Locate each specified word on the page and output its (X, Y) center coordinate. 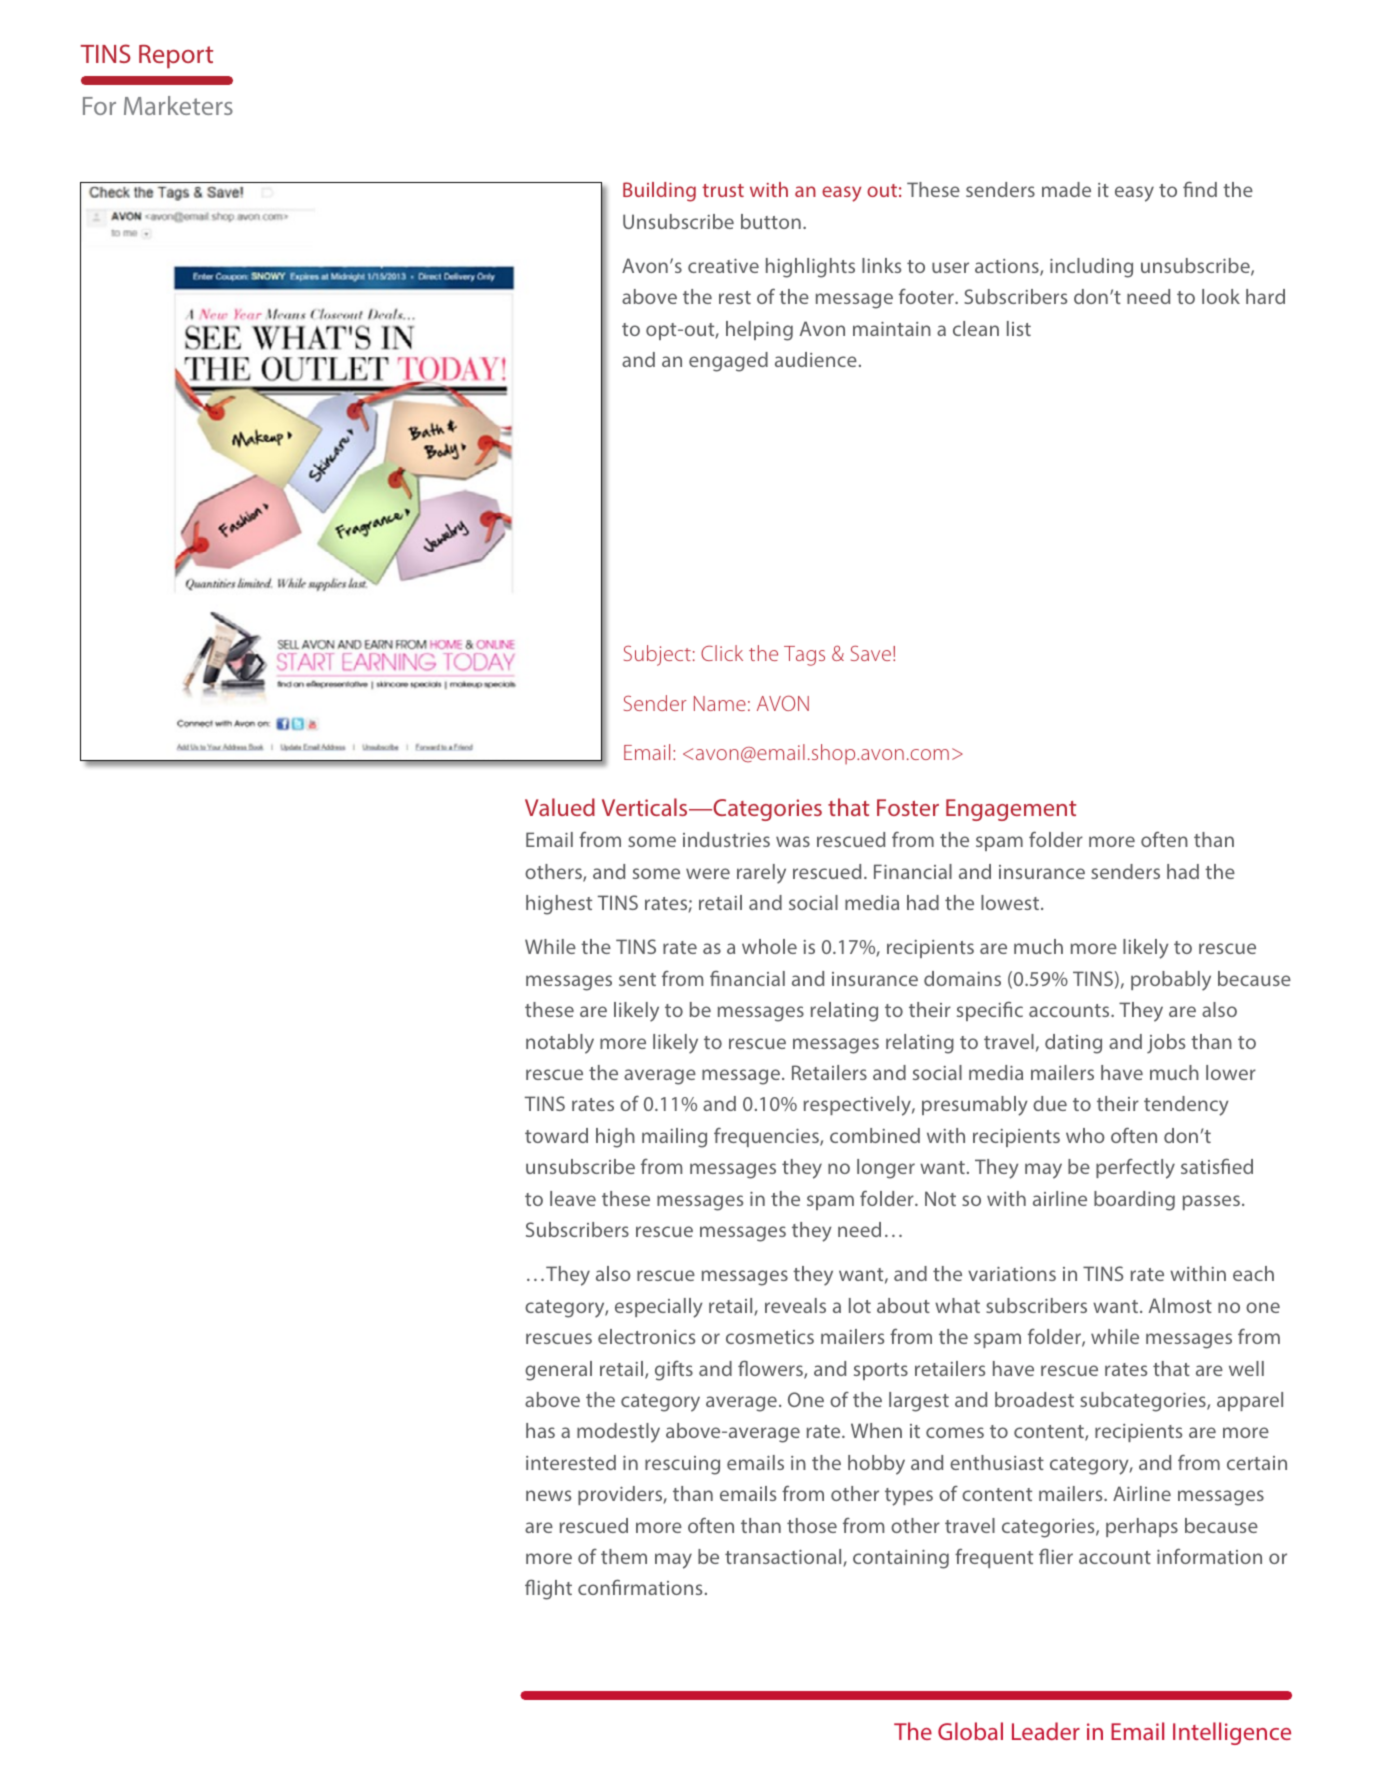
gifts (674, 1371)
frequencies (767, 1137)
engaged (728, 362)
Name (720, 703)
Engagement (1011, 810)
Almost (1180, 1305)
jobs (1166, 1043)
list (1019, 328)
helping (759, 331)
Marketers (178, 105)
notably (560, 1044)
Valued (560, 807)
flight (548, 1589)
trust (723, 190)
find (1200, 189)
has (540, 1430)
